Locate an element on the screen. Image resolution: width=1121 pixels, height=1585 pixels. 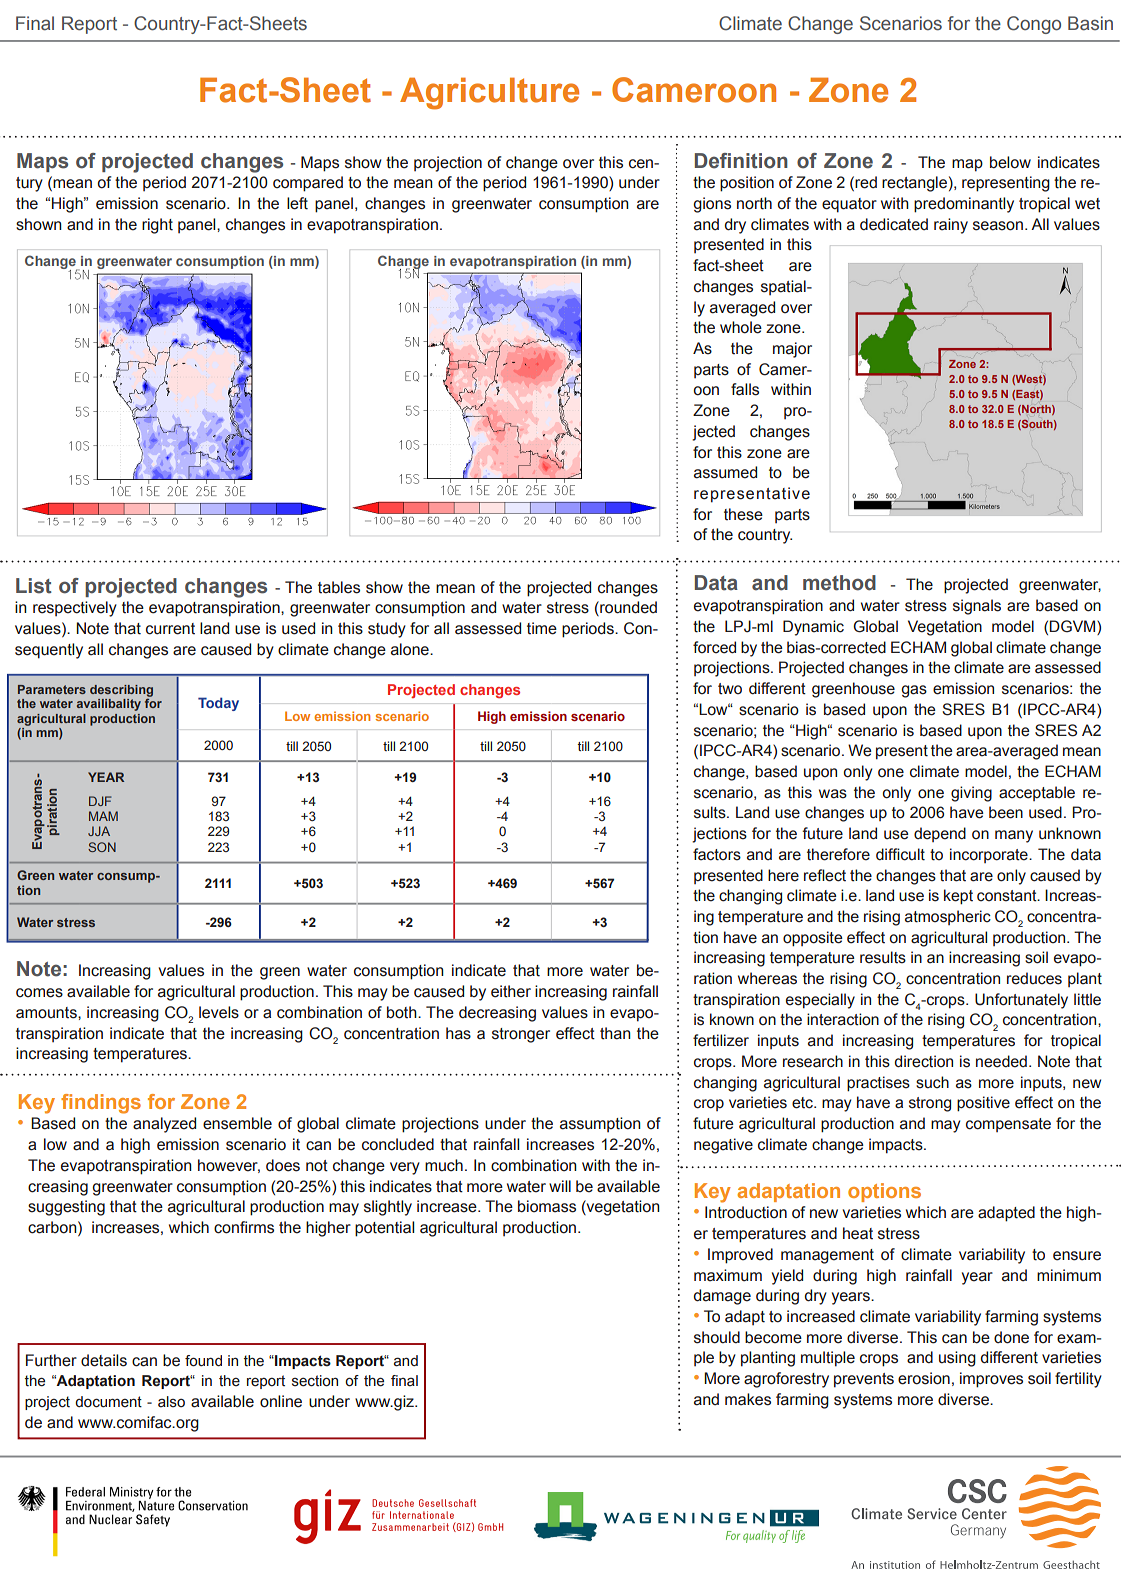
levels is located at coordinates (219, 1012).
